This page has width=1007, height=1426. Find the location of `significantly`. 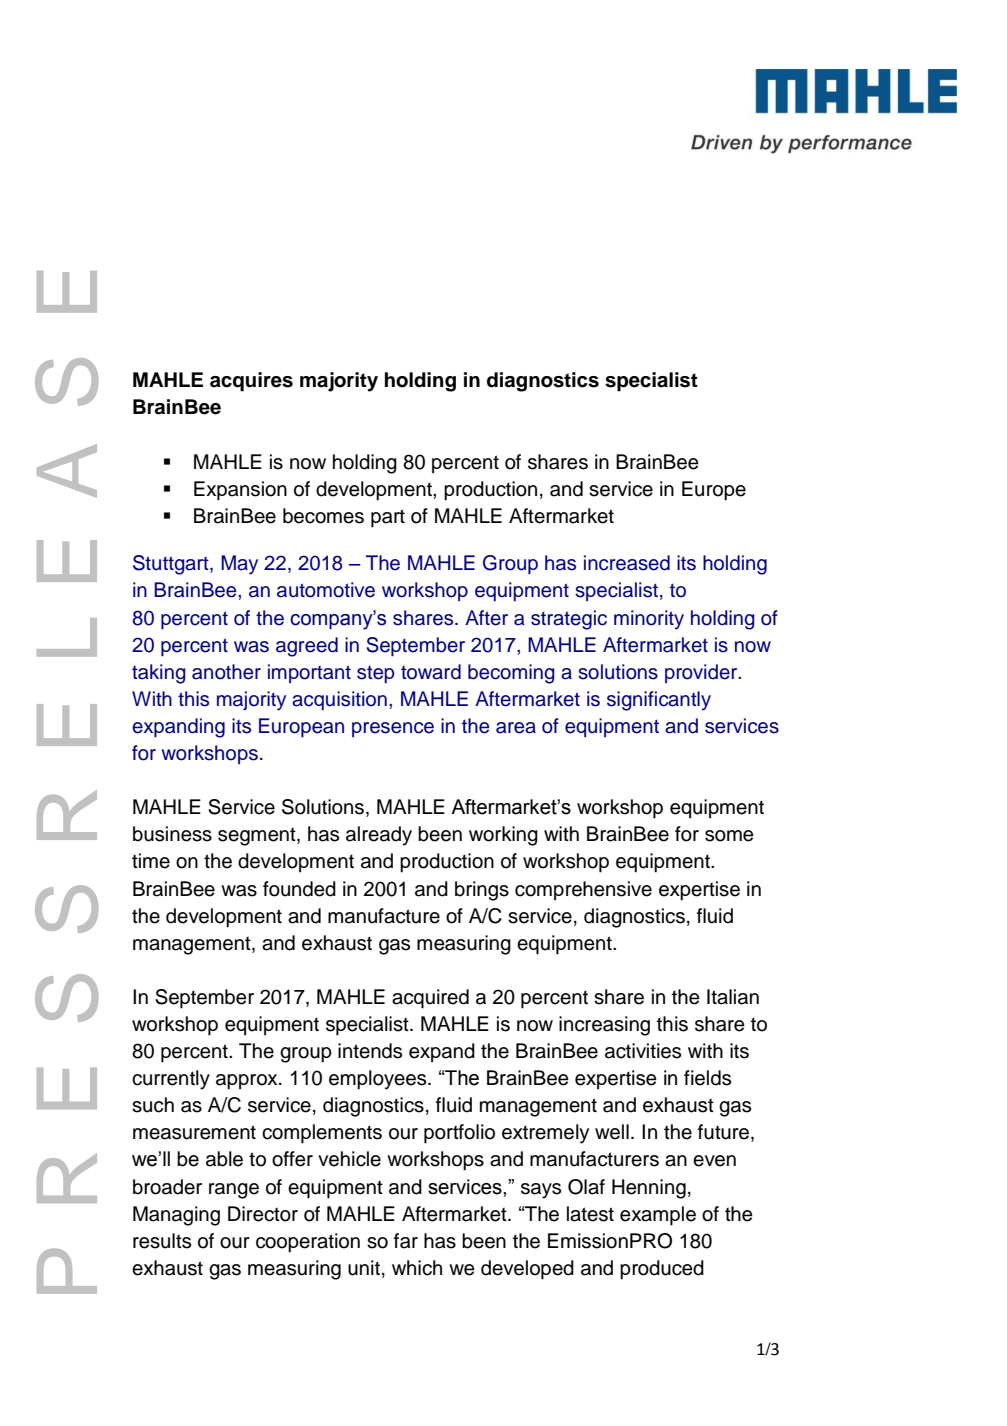

significantly is located at coordinates (659, 701).
